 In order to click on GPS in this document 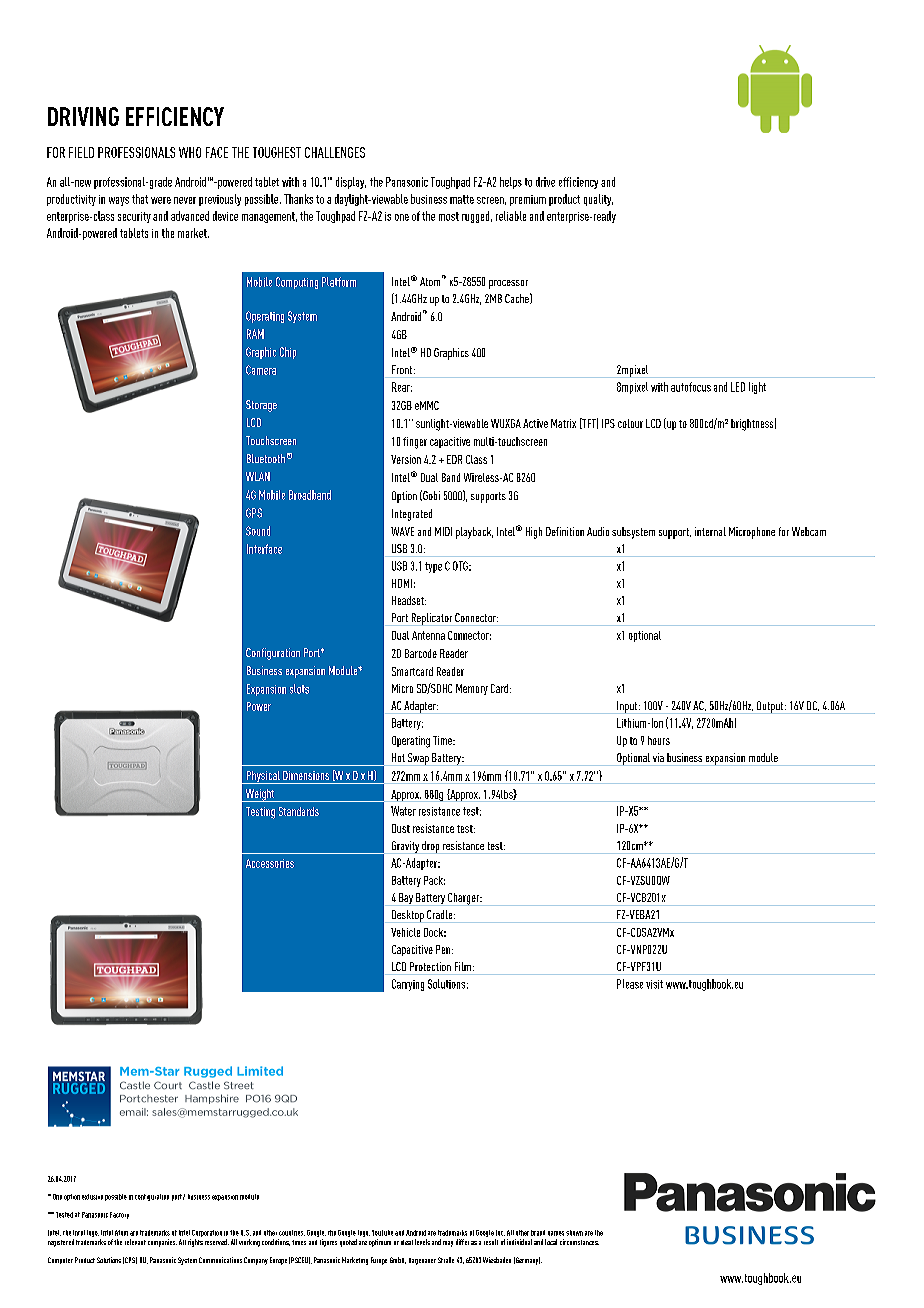, I will do `click(254, 513)`.
